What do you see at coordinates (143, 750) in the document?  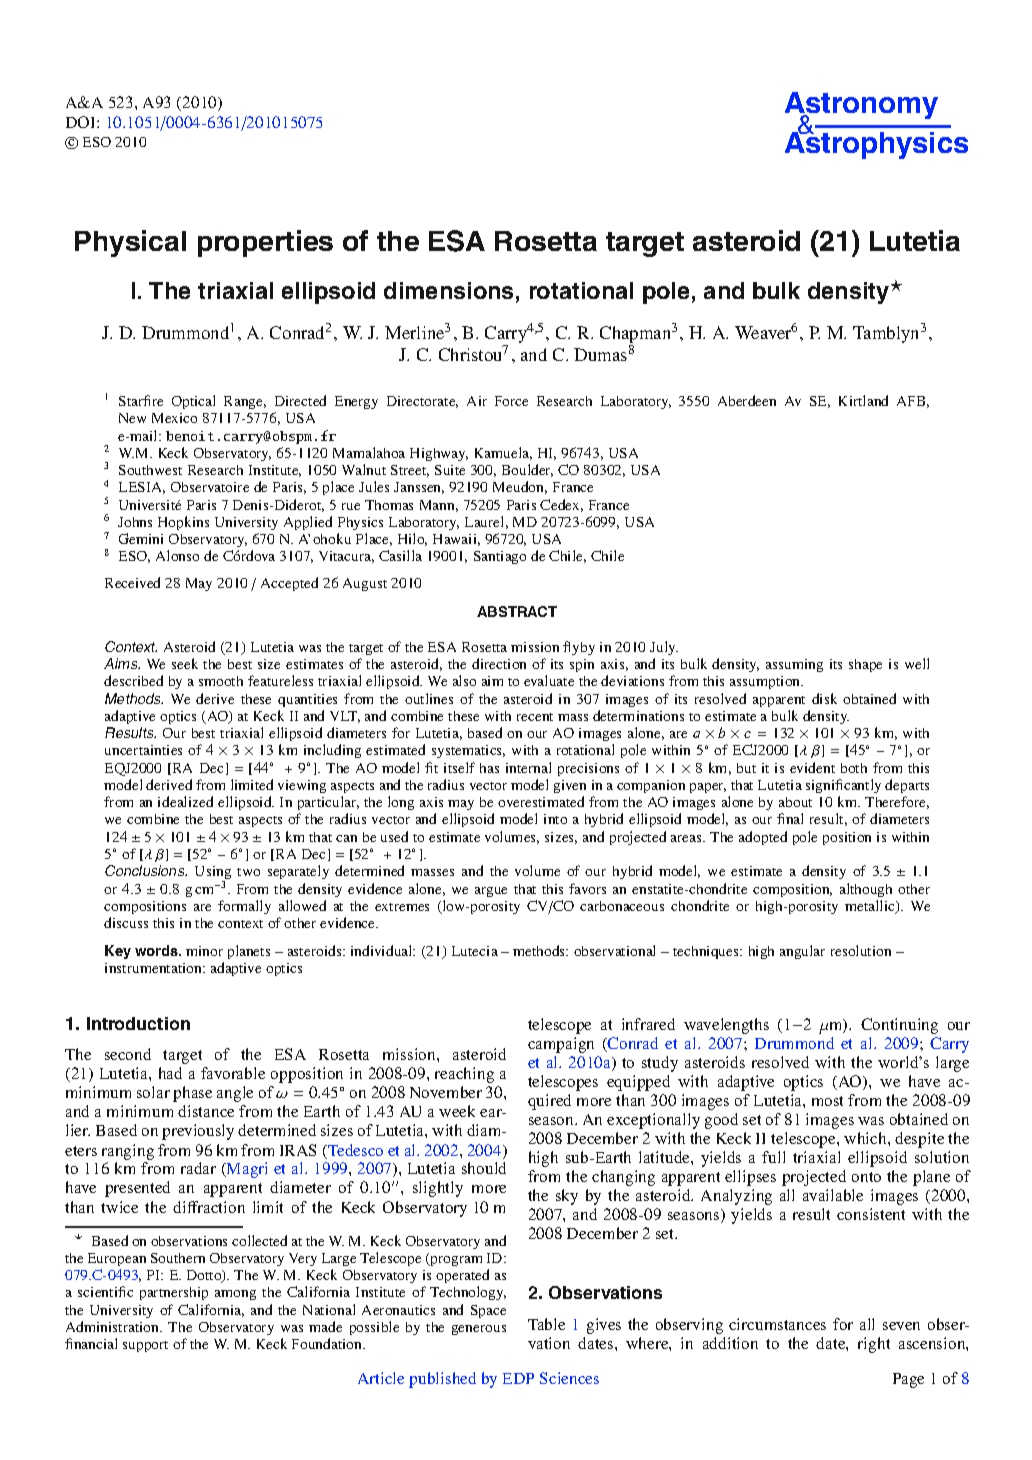 I see `uncertainties` at bounding box center [143, 750].
